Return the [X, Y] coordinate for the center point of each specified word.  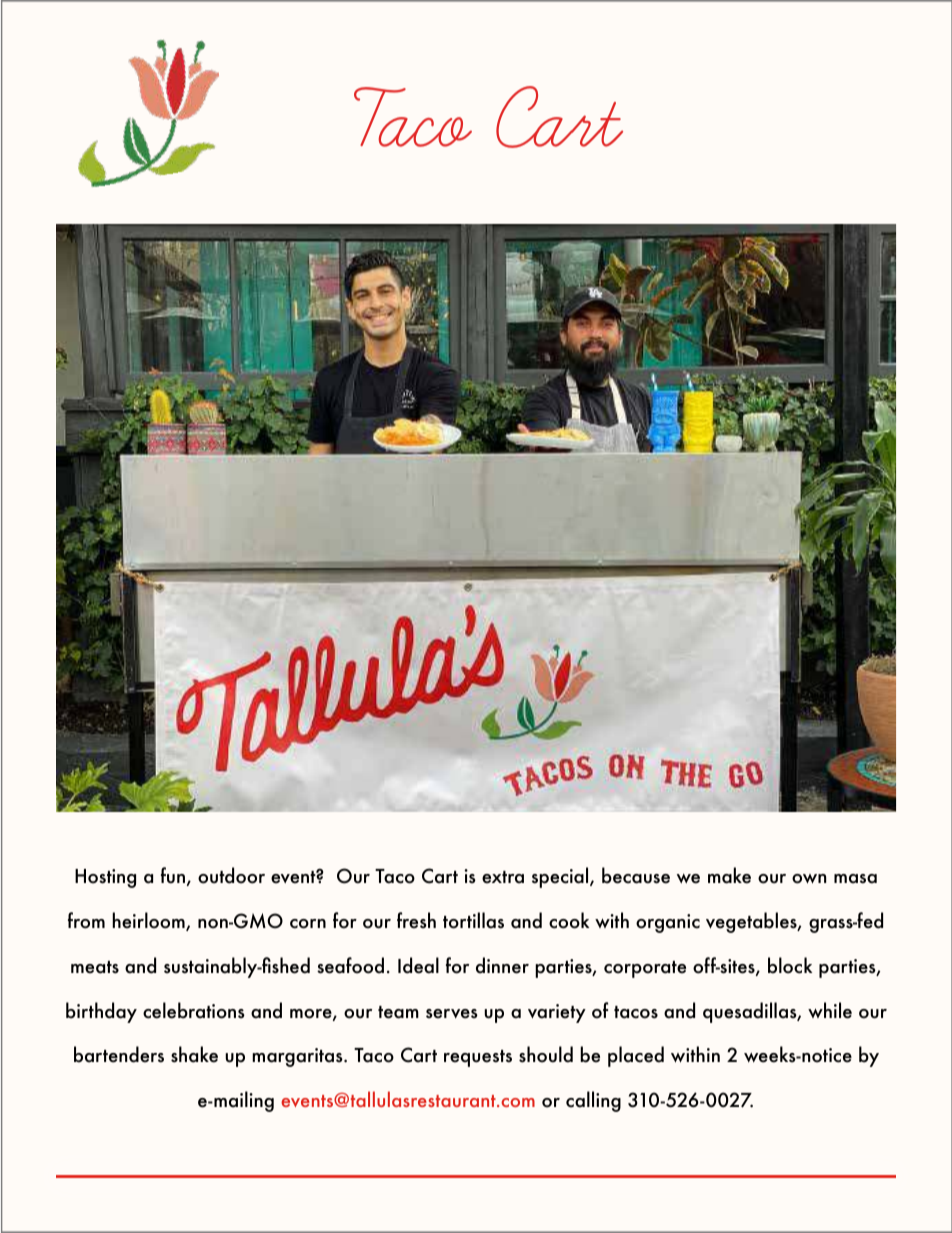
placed [636, 1056]
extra [503, 877]
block [790, 965]
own [809, 879]
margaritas [298, 1057]
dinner [502, 965]
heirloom [149, 921]
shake [194, 1054]
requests [478, 1058]
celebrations [194, 1010]
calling [593, 1101]
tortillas [473, 920]
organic [668, 923]
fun [174, 876]
